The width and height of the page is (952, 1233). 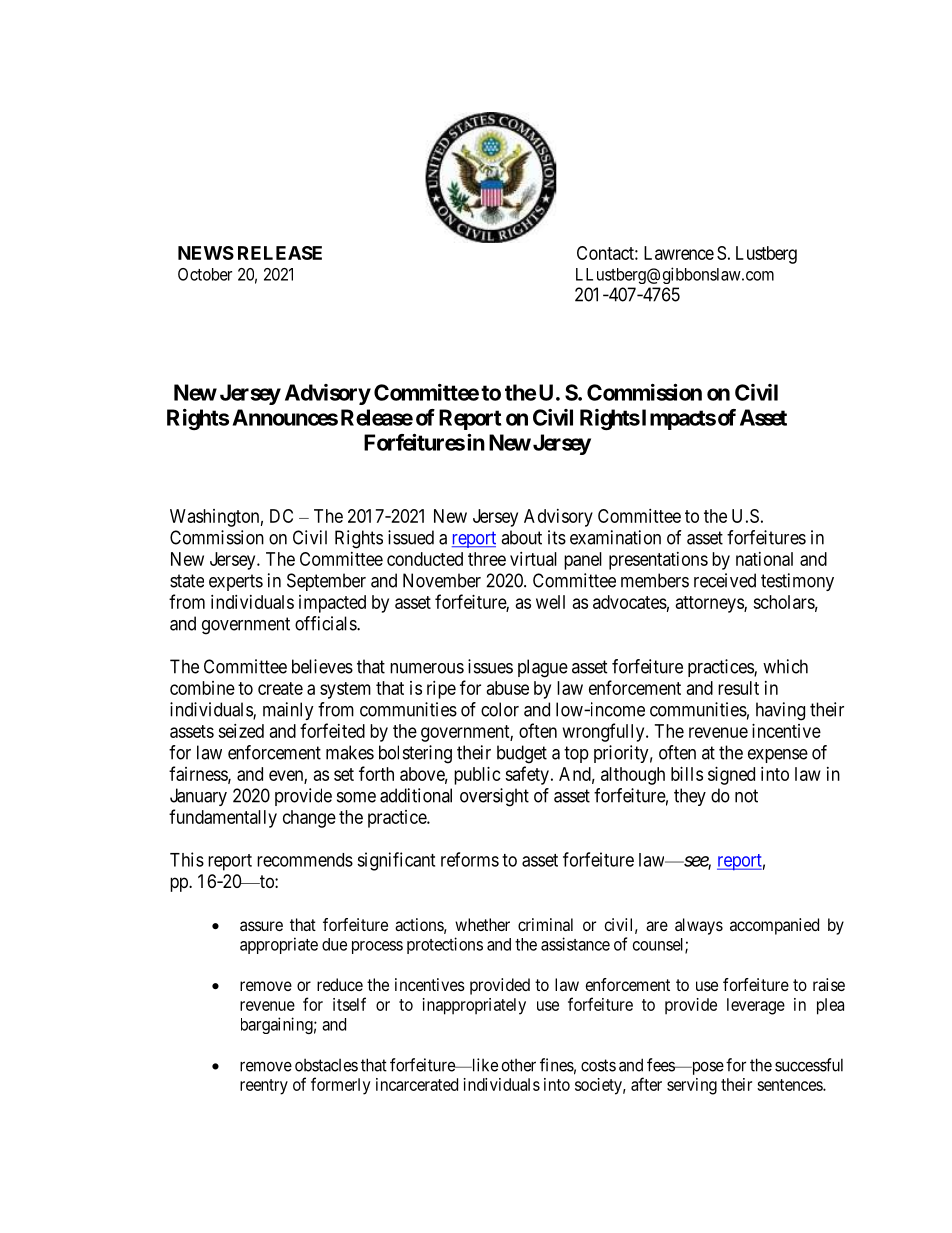 What do you see at coordinates (205, 274) in the page?
I see `October` at bounding box center [205, 274].
